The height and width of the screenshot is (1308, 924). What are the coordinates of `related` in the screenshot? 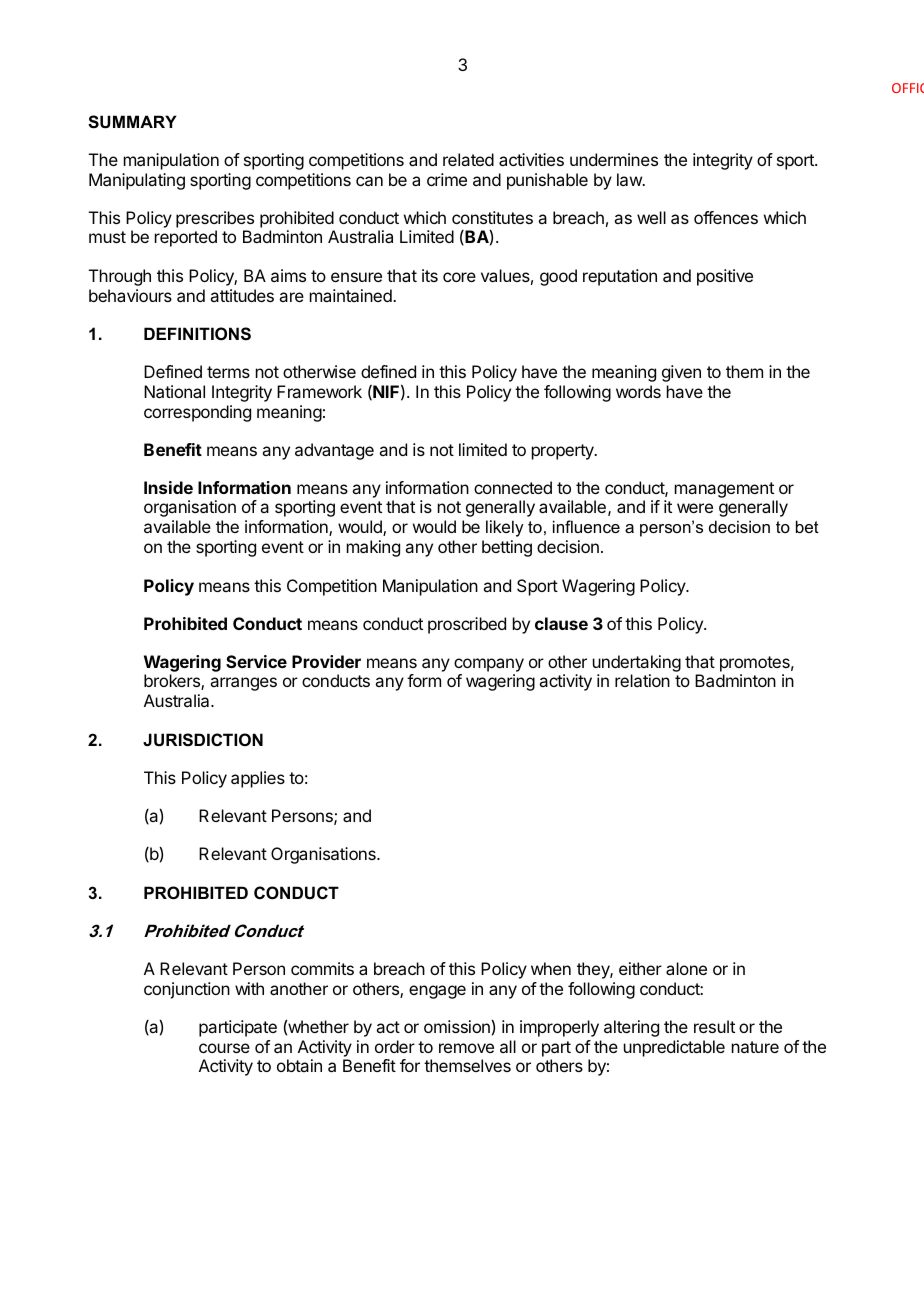 It's located at (468, 159).
